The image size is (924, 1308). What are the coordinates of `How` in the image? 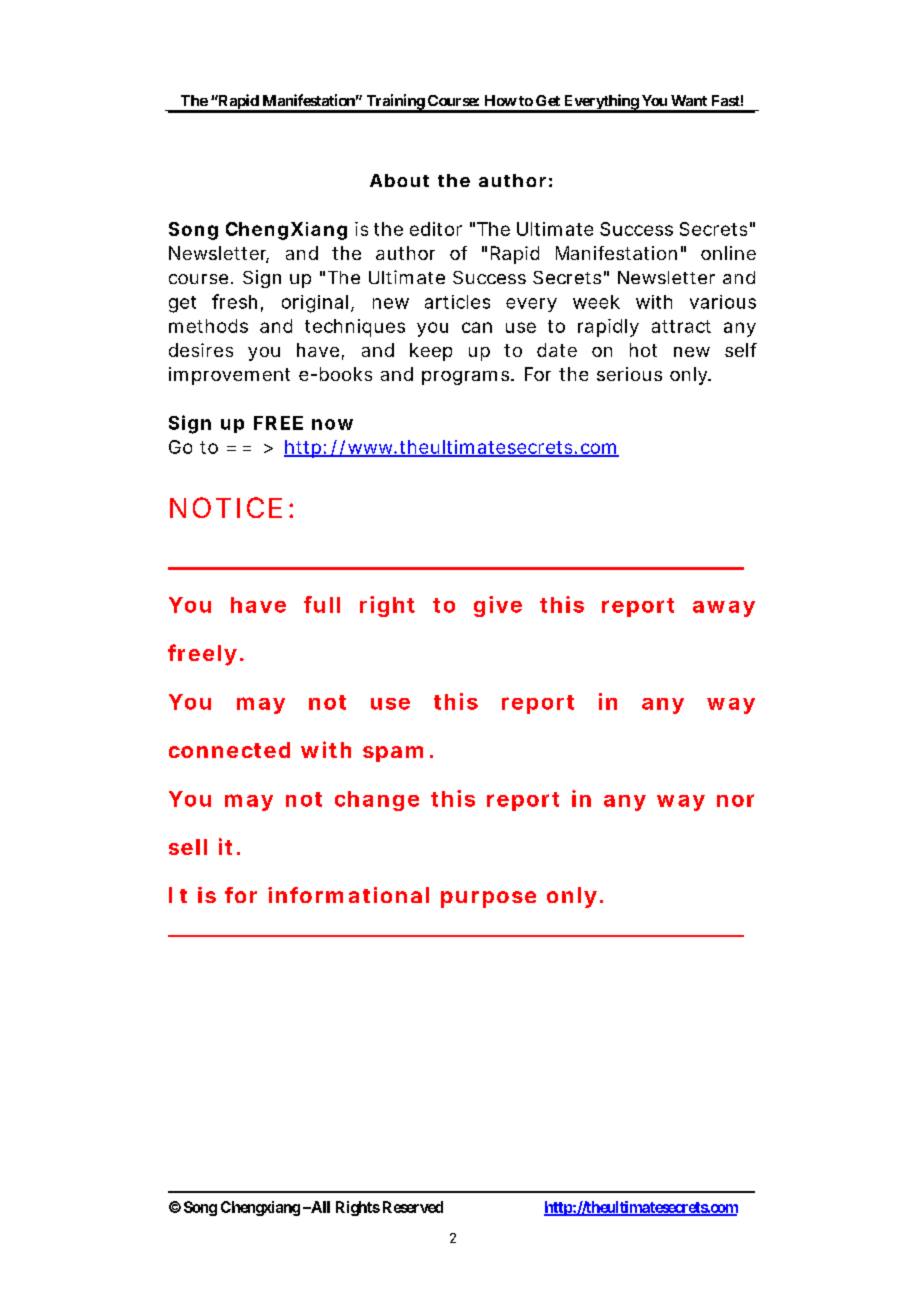 It's located at (501, 100).
